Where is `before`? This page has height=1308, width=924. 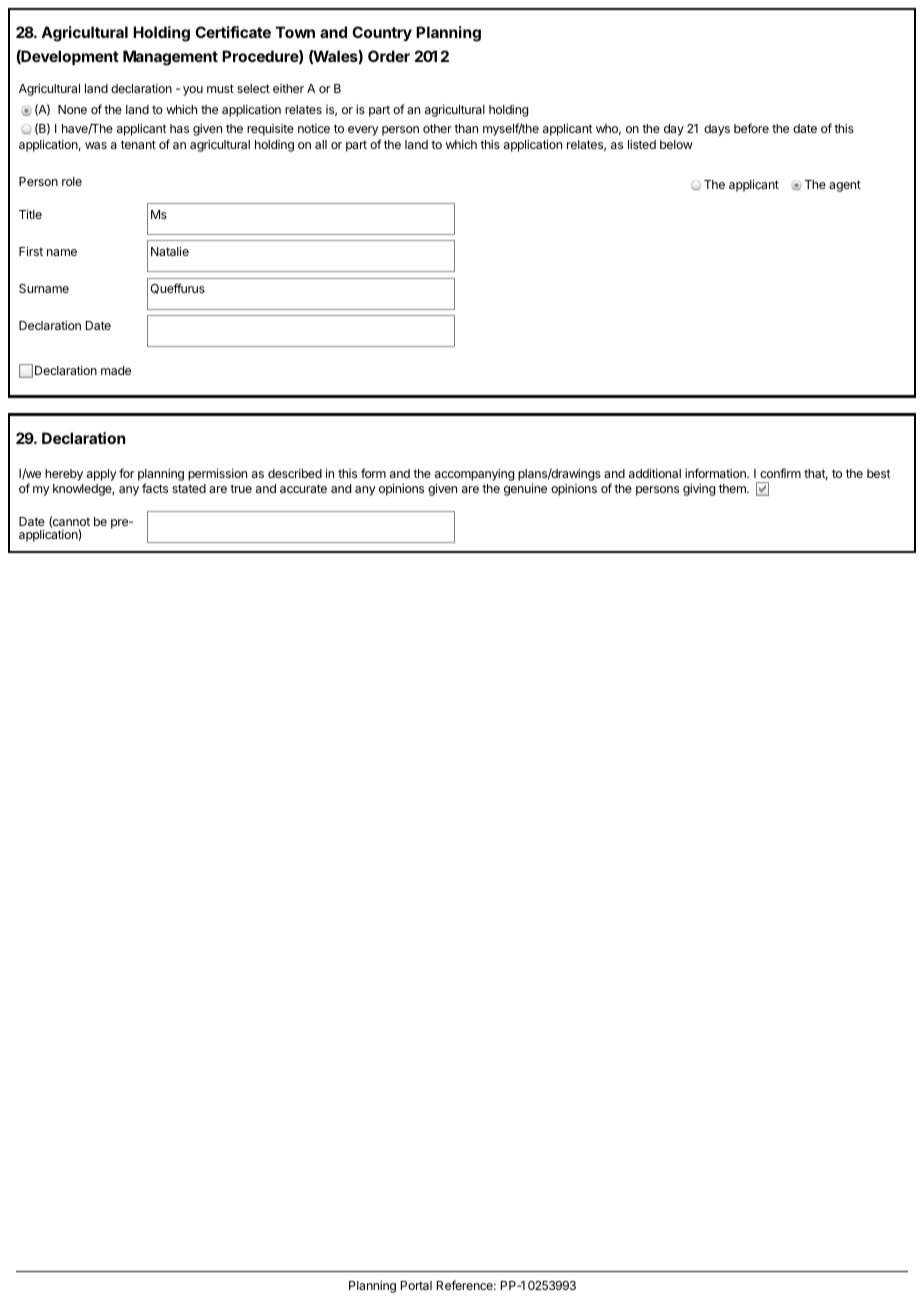 before is located at coordinates (751, 128).
